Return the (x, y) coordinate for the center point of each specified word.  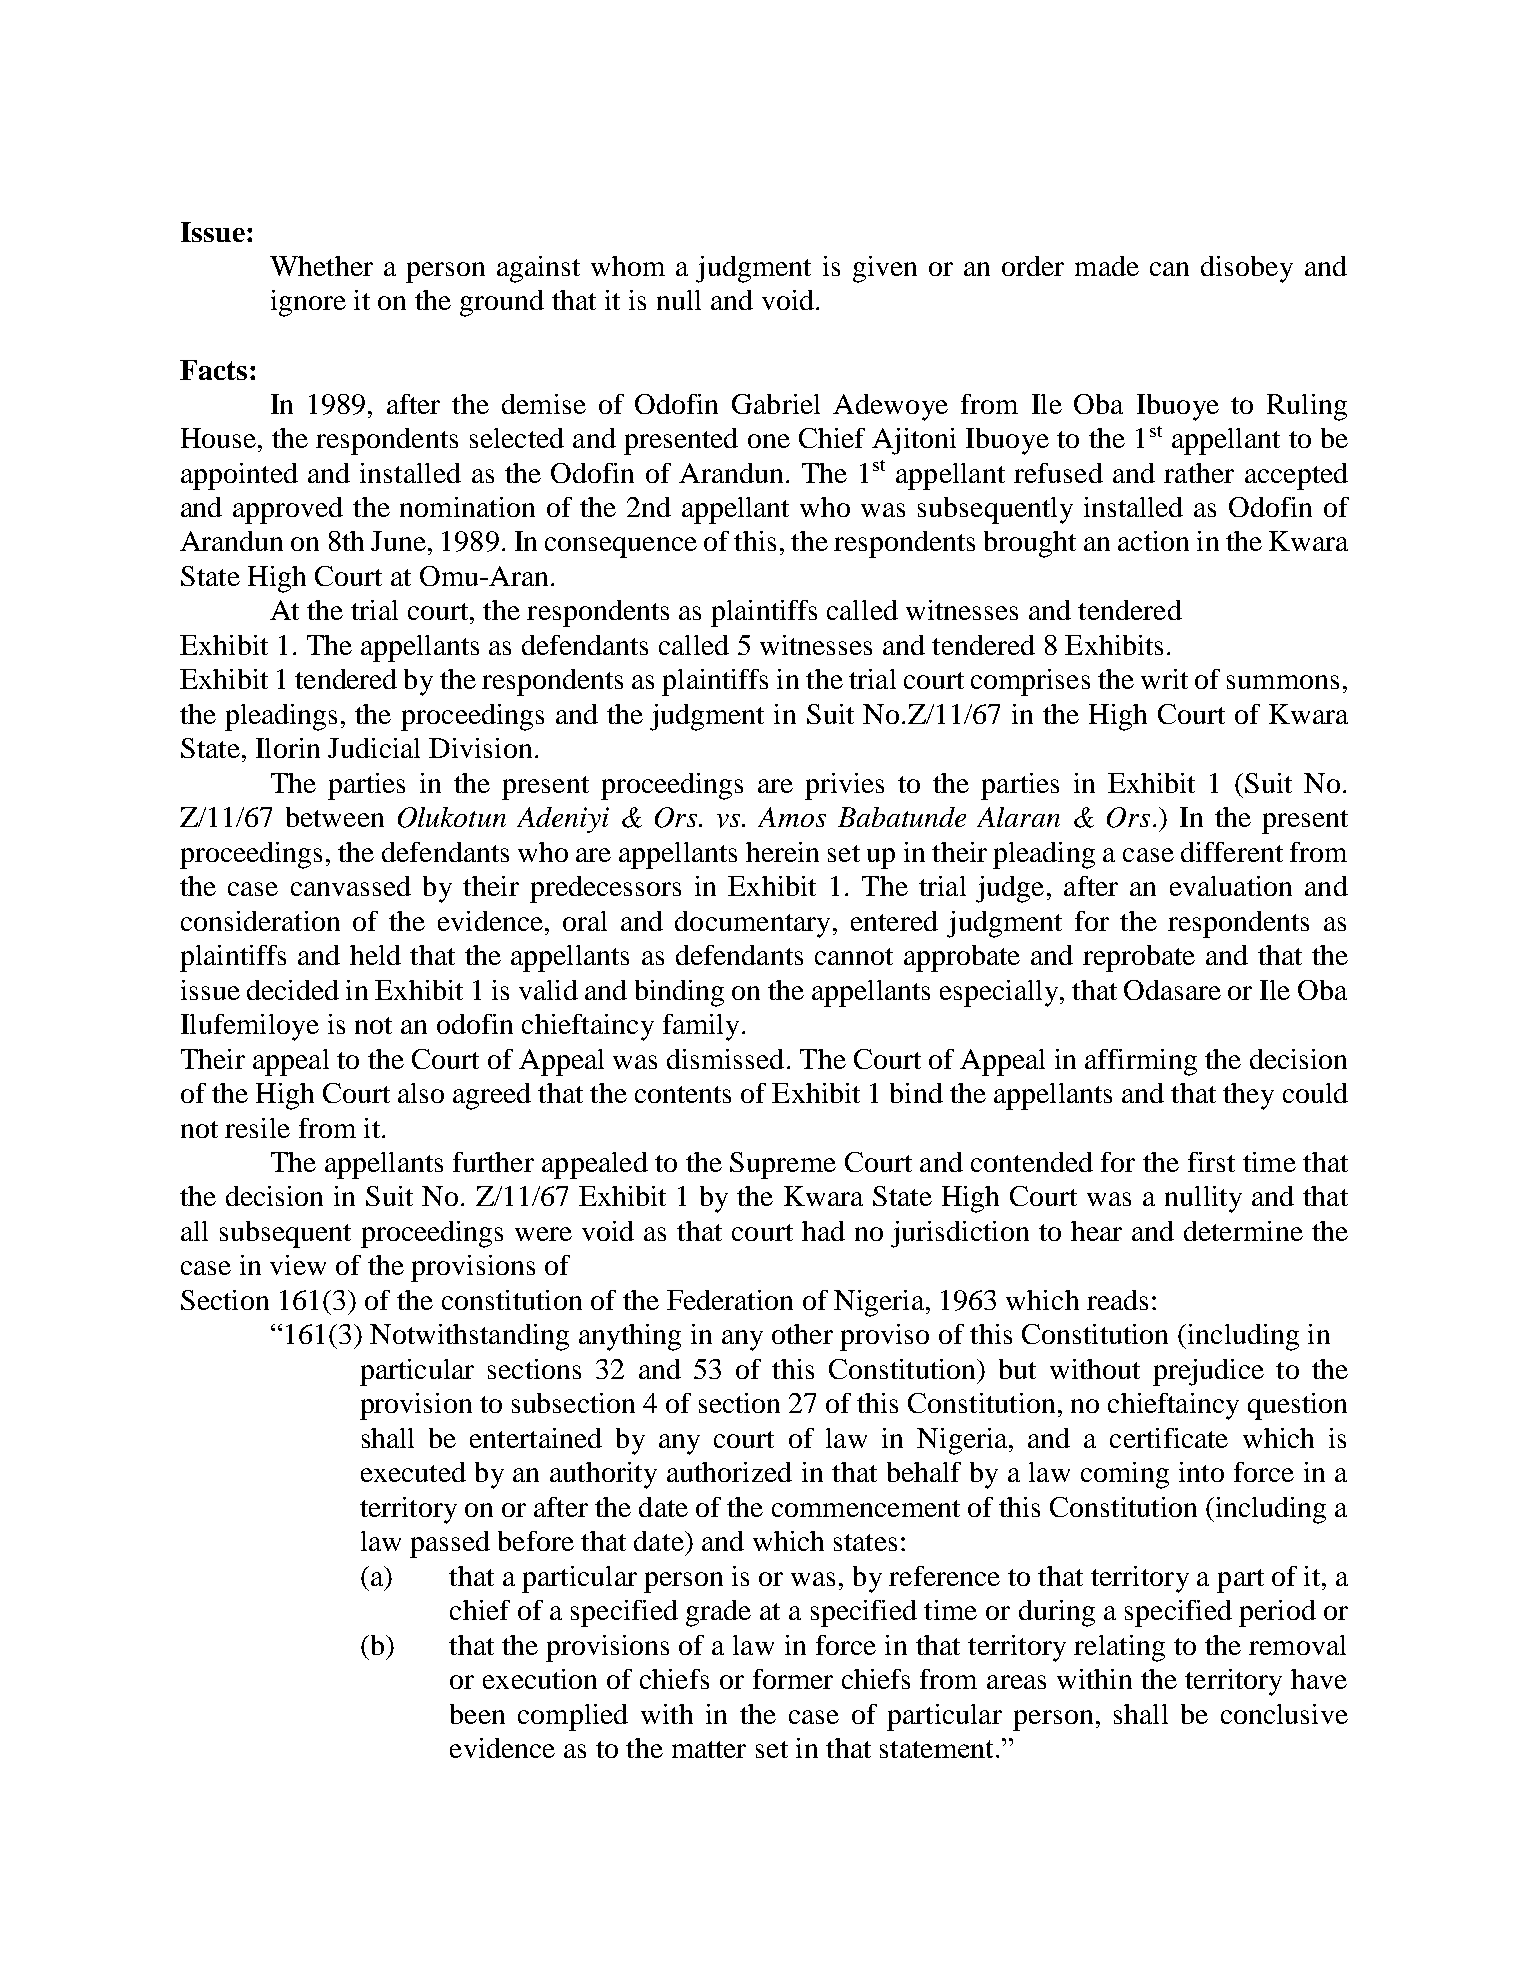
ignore (308, 303)
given (885, 269)
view (298, 1265)
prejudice (1208, 1372)
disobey (1247, 269)
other (802, 1334)
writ (1164, 679)
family (701, 1027)
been (477, 1714)
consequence (621, 547)
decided (293, 990)
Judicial (374, 748)
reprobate (1139, 958)
